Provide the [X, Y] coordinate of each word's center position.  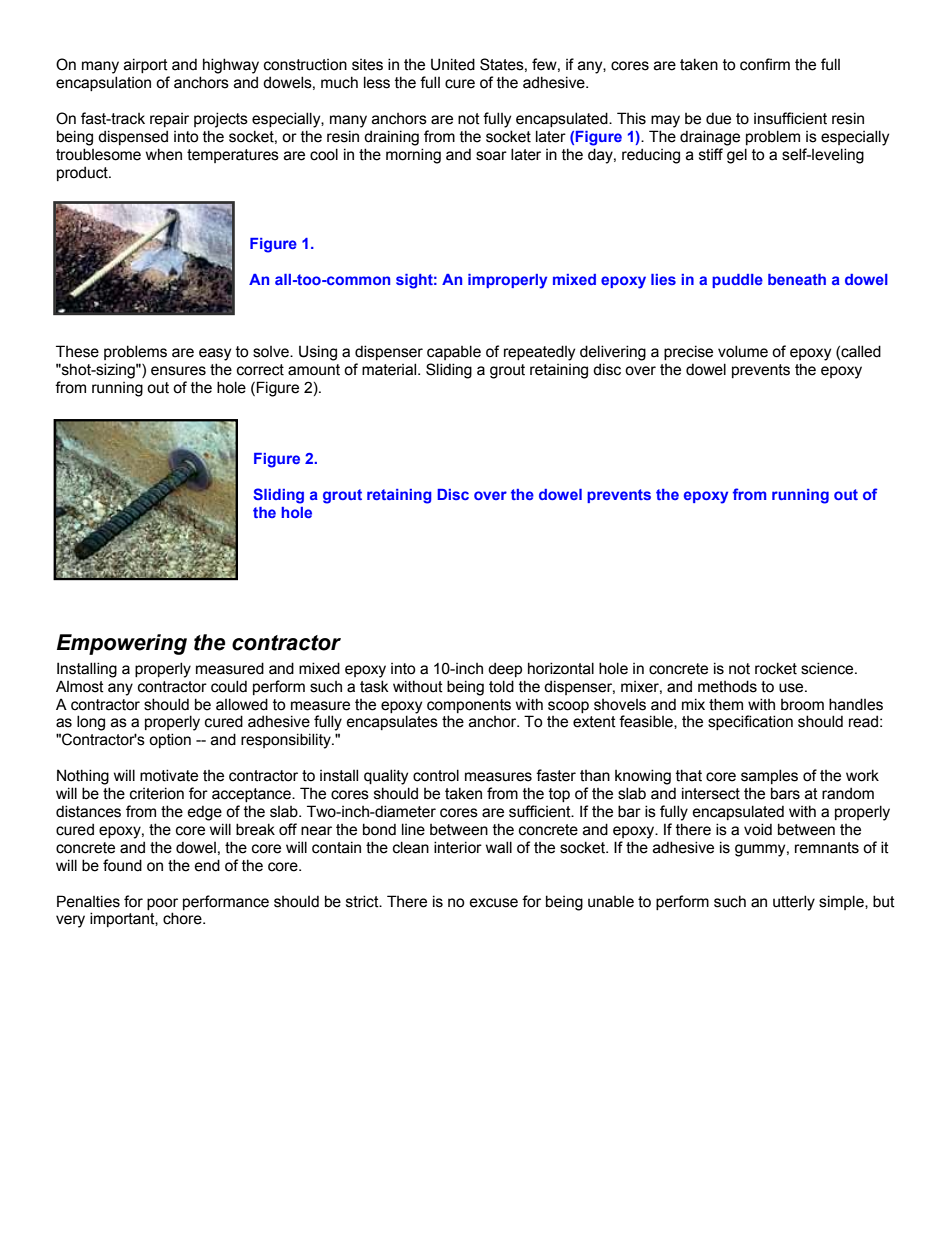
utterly [794, 903]
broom [802, 705]
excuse [494, 903]
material [390, 369]
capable [454, 352]
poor [162, 904]
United [453, 64]
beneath [797, 279]
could [229, 686]
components [469, 706]
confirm [765, 64]
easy [215, 354]
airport [146, 65]
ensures [178, 371]
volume [743, 351]
